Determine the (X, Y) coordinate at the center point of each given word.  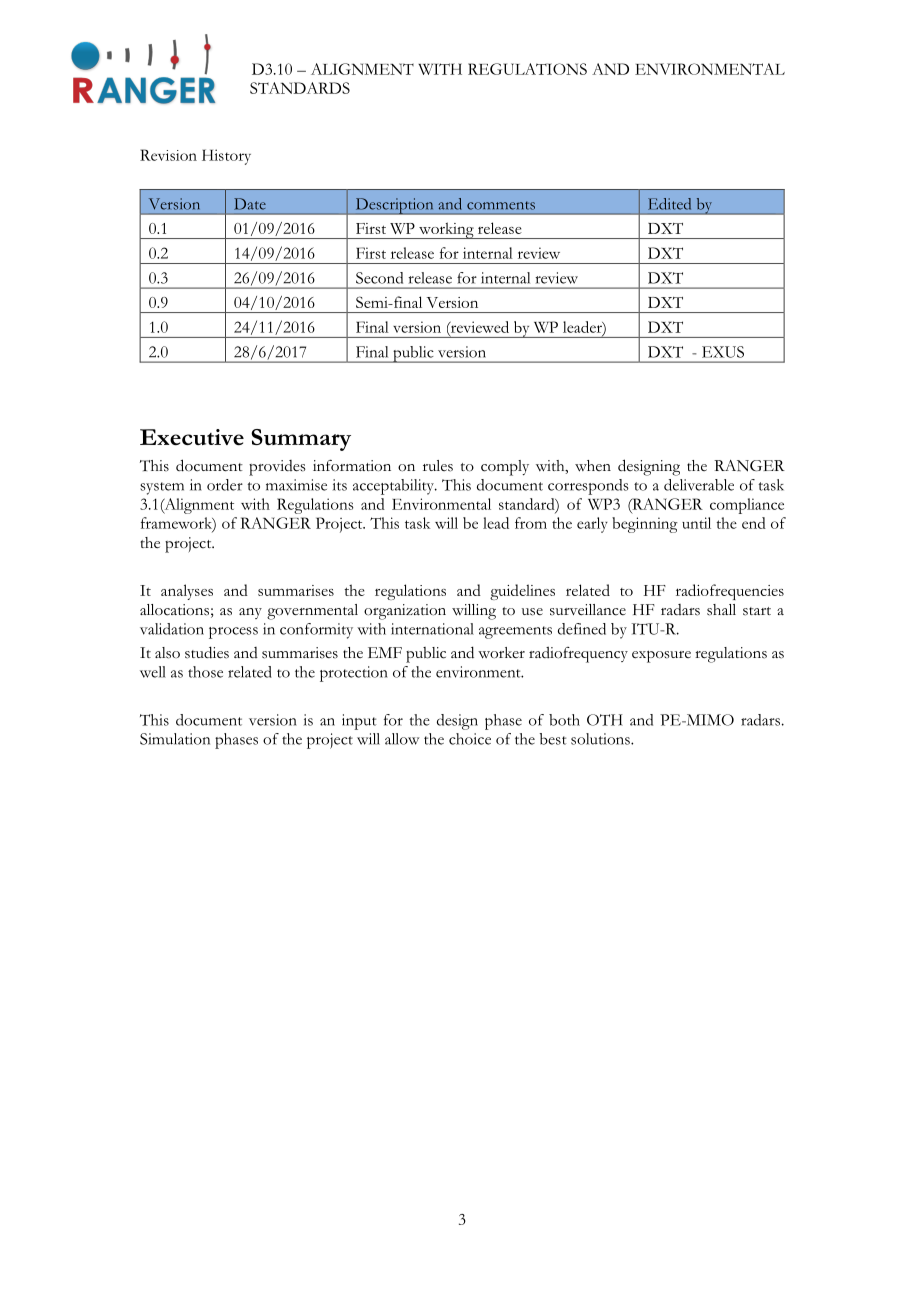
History (226, 157)
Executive (192, 437)
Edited (669, 204)
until (696, 523)
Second (379, 278)
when (593, 466)
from (531, 523)
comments (501, 205)
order (225, 485)
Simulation (175, 739)
